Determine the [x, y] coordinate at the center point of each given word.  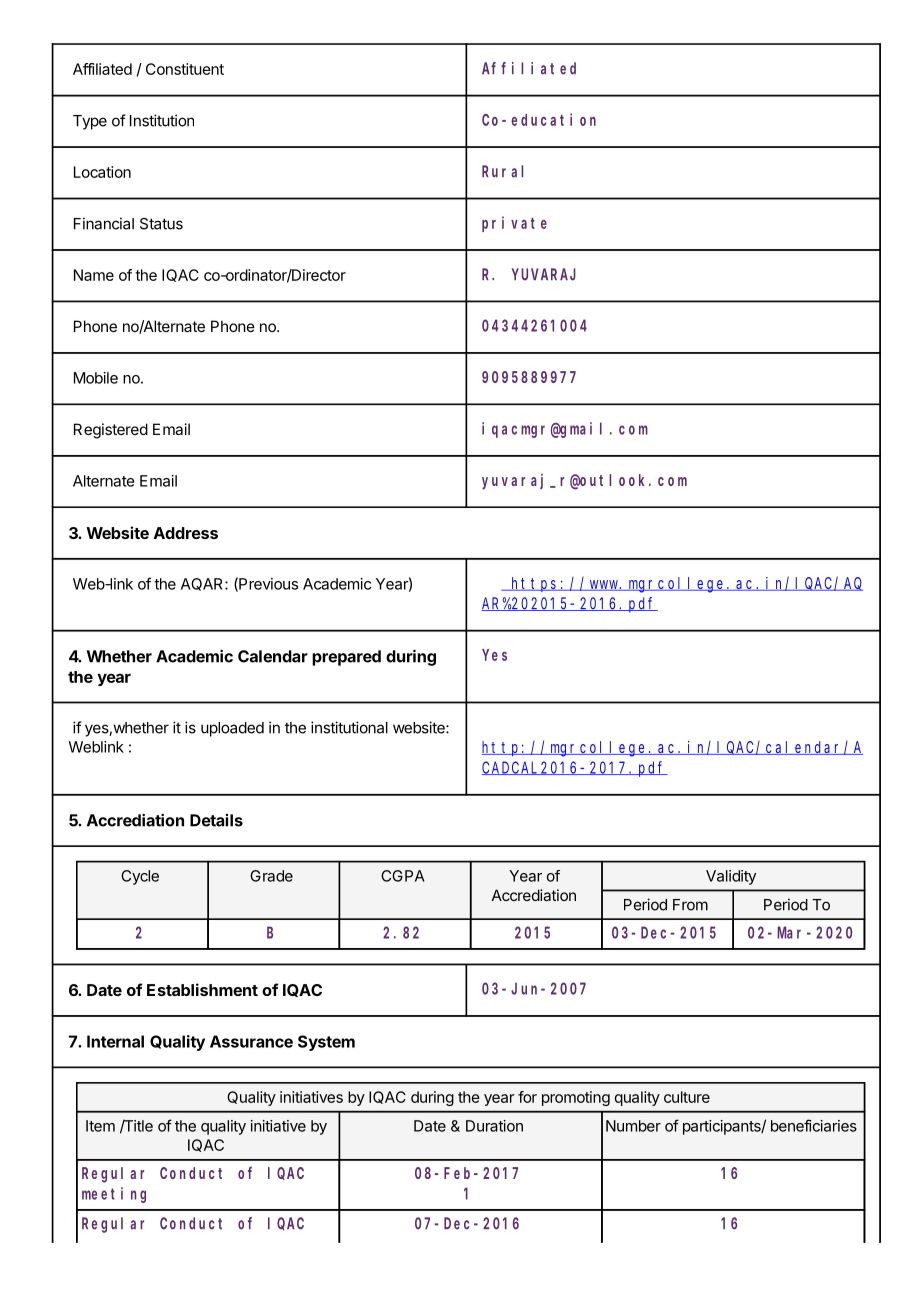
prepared [346, 658]
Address [186, 533]
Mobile [96, 378]
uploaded [232, 729]
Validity [731, 877]
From [690, 905]
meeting [114, 1195]
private [514, 224]
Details [216, 820]
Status [161, 224]
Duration [494, 1126]
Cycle [140, 877]
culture [687, 1097]
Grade [271, 876]
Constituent [185, 69]
